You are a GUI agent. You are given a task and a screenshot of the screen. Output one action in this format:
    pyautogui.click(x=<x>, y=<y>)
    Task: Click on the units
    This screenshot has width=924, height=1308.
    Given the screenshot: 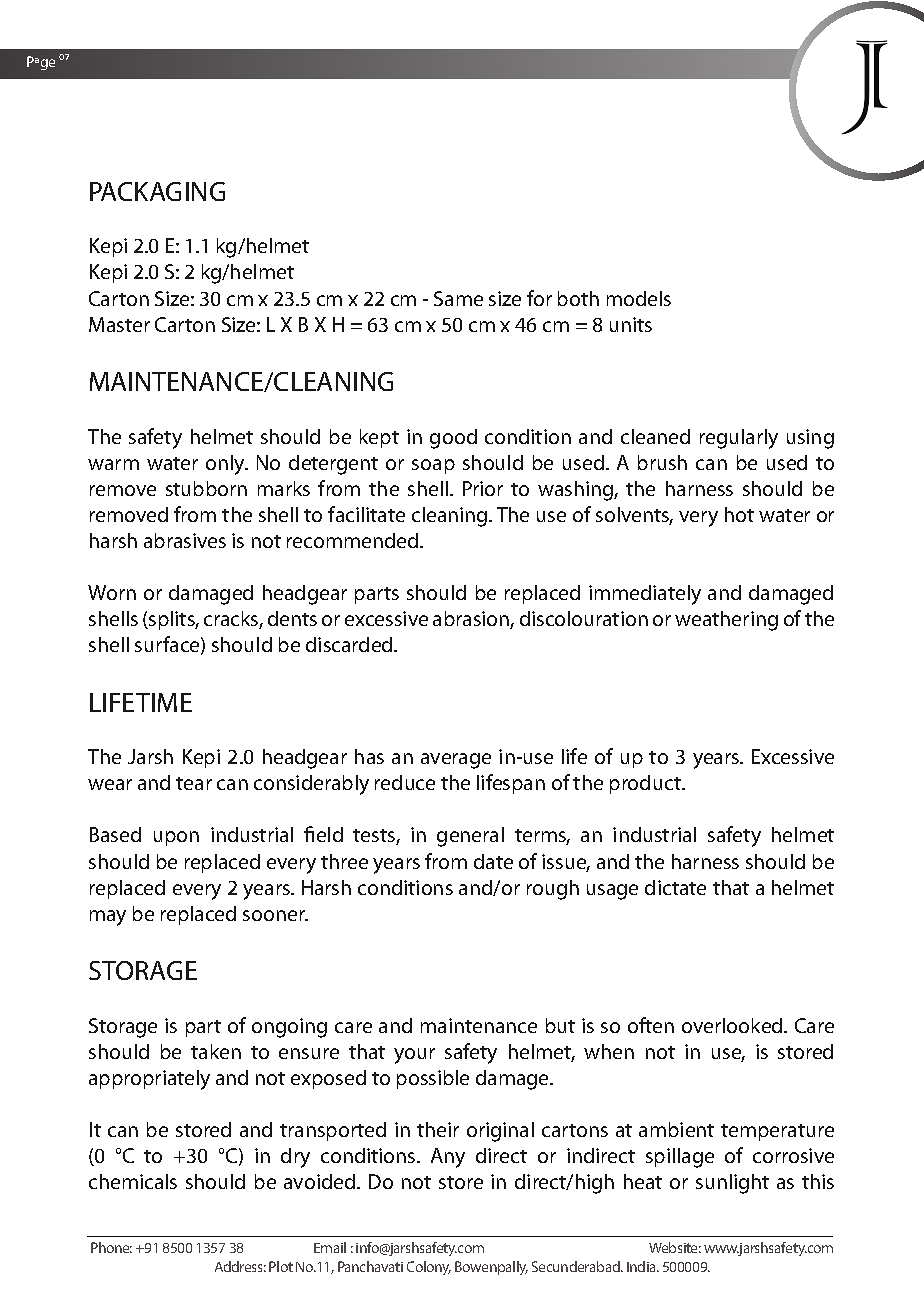 What is the action you would take?
    pyautogui.click(x=631, y=324)
